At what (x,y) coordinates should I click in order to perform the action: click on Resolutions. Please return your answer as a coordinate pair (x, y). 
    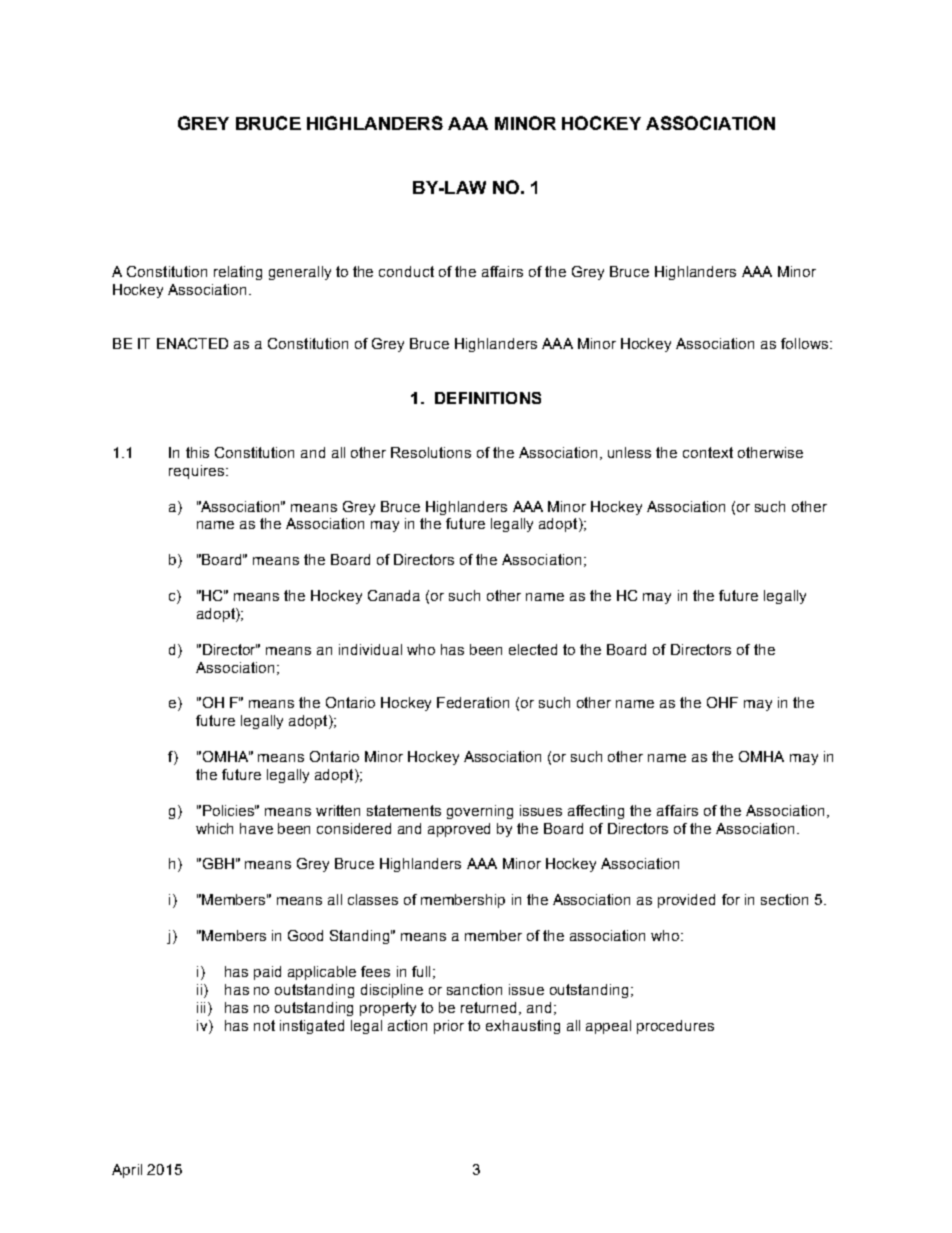
    Looking at the image, I should click on (431, 452).
